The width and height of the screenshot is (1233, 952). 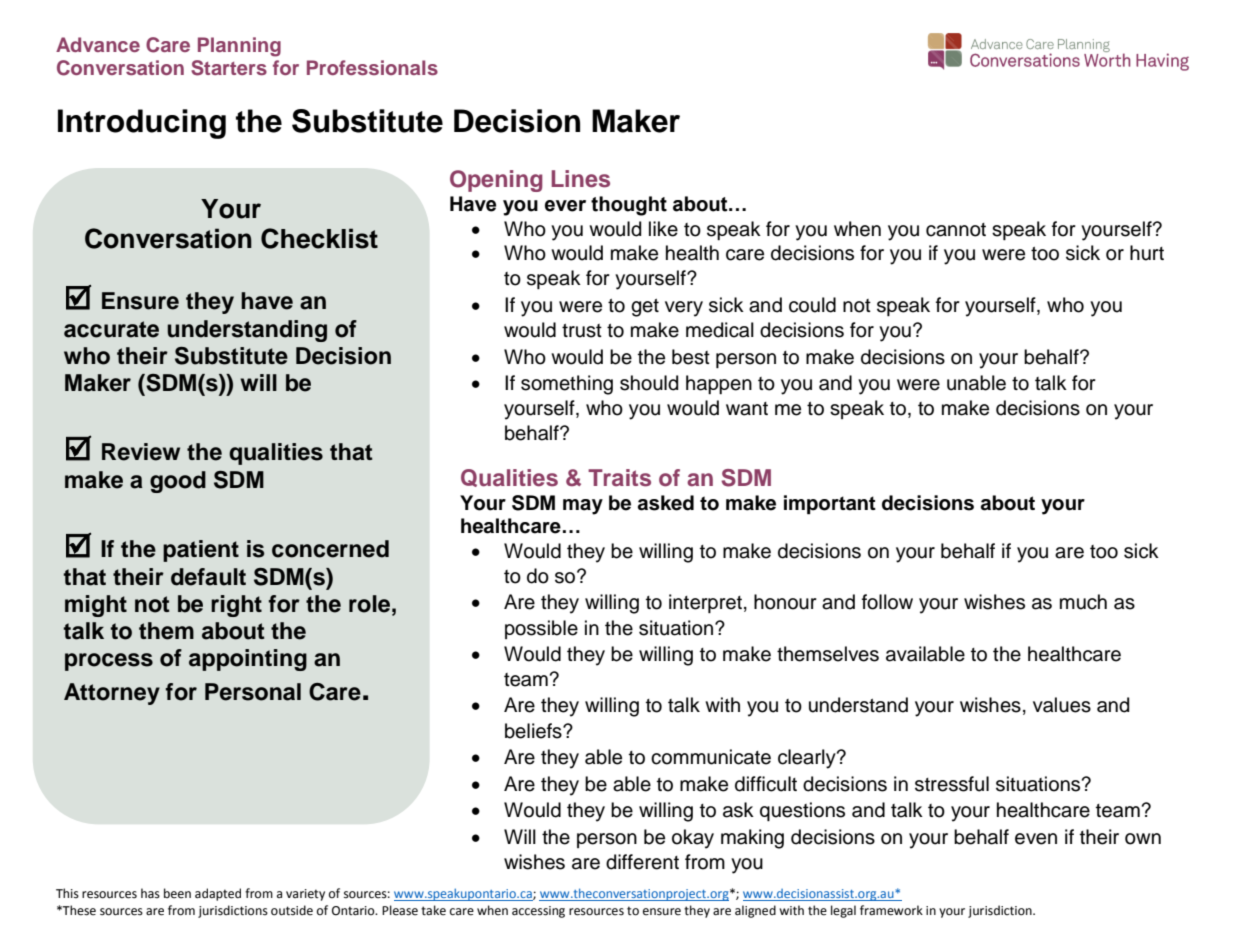 What do you see at coordinates (229, 68) in the screenshot?
I see `Starters` at bounding box center [229, 68].
